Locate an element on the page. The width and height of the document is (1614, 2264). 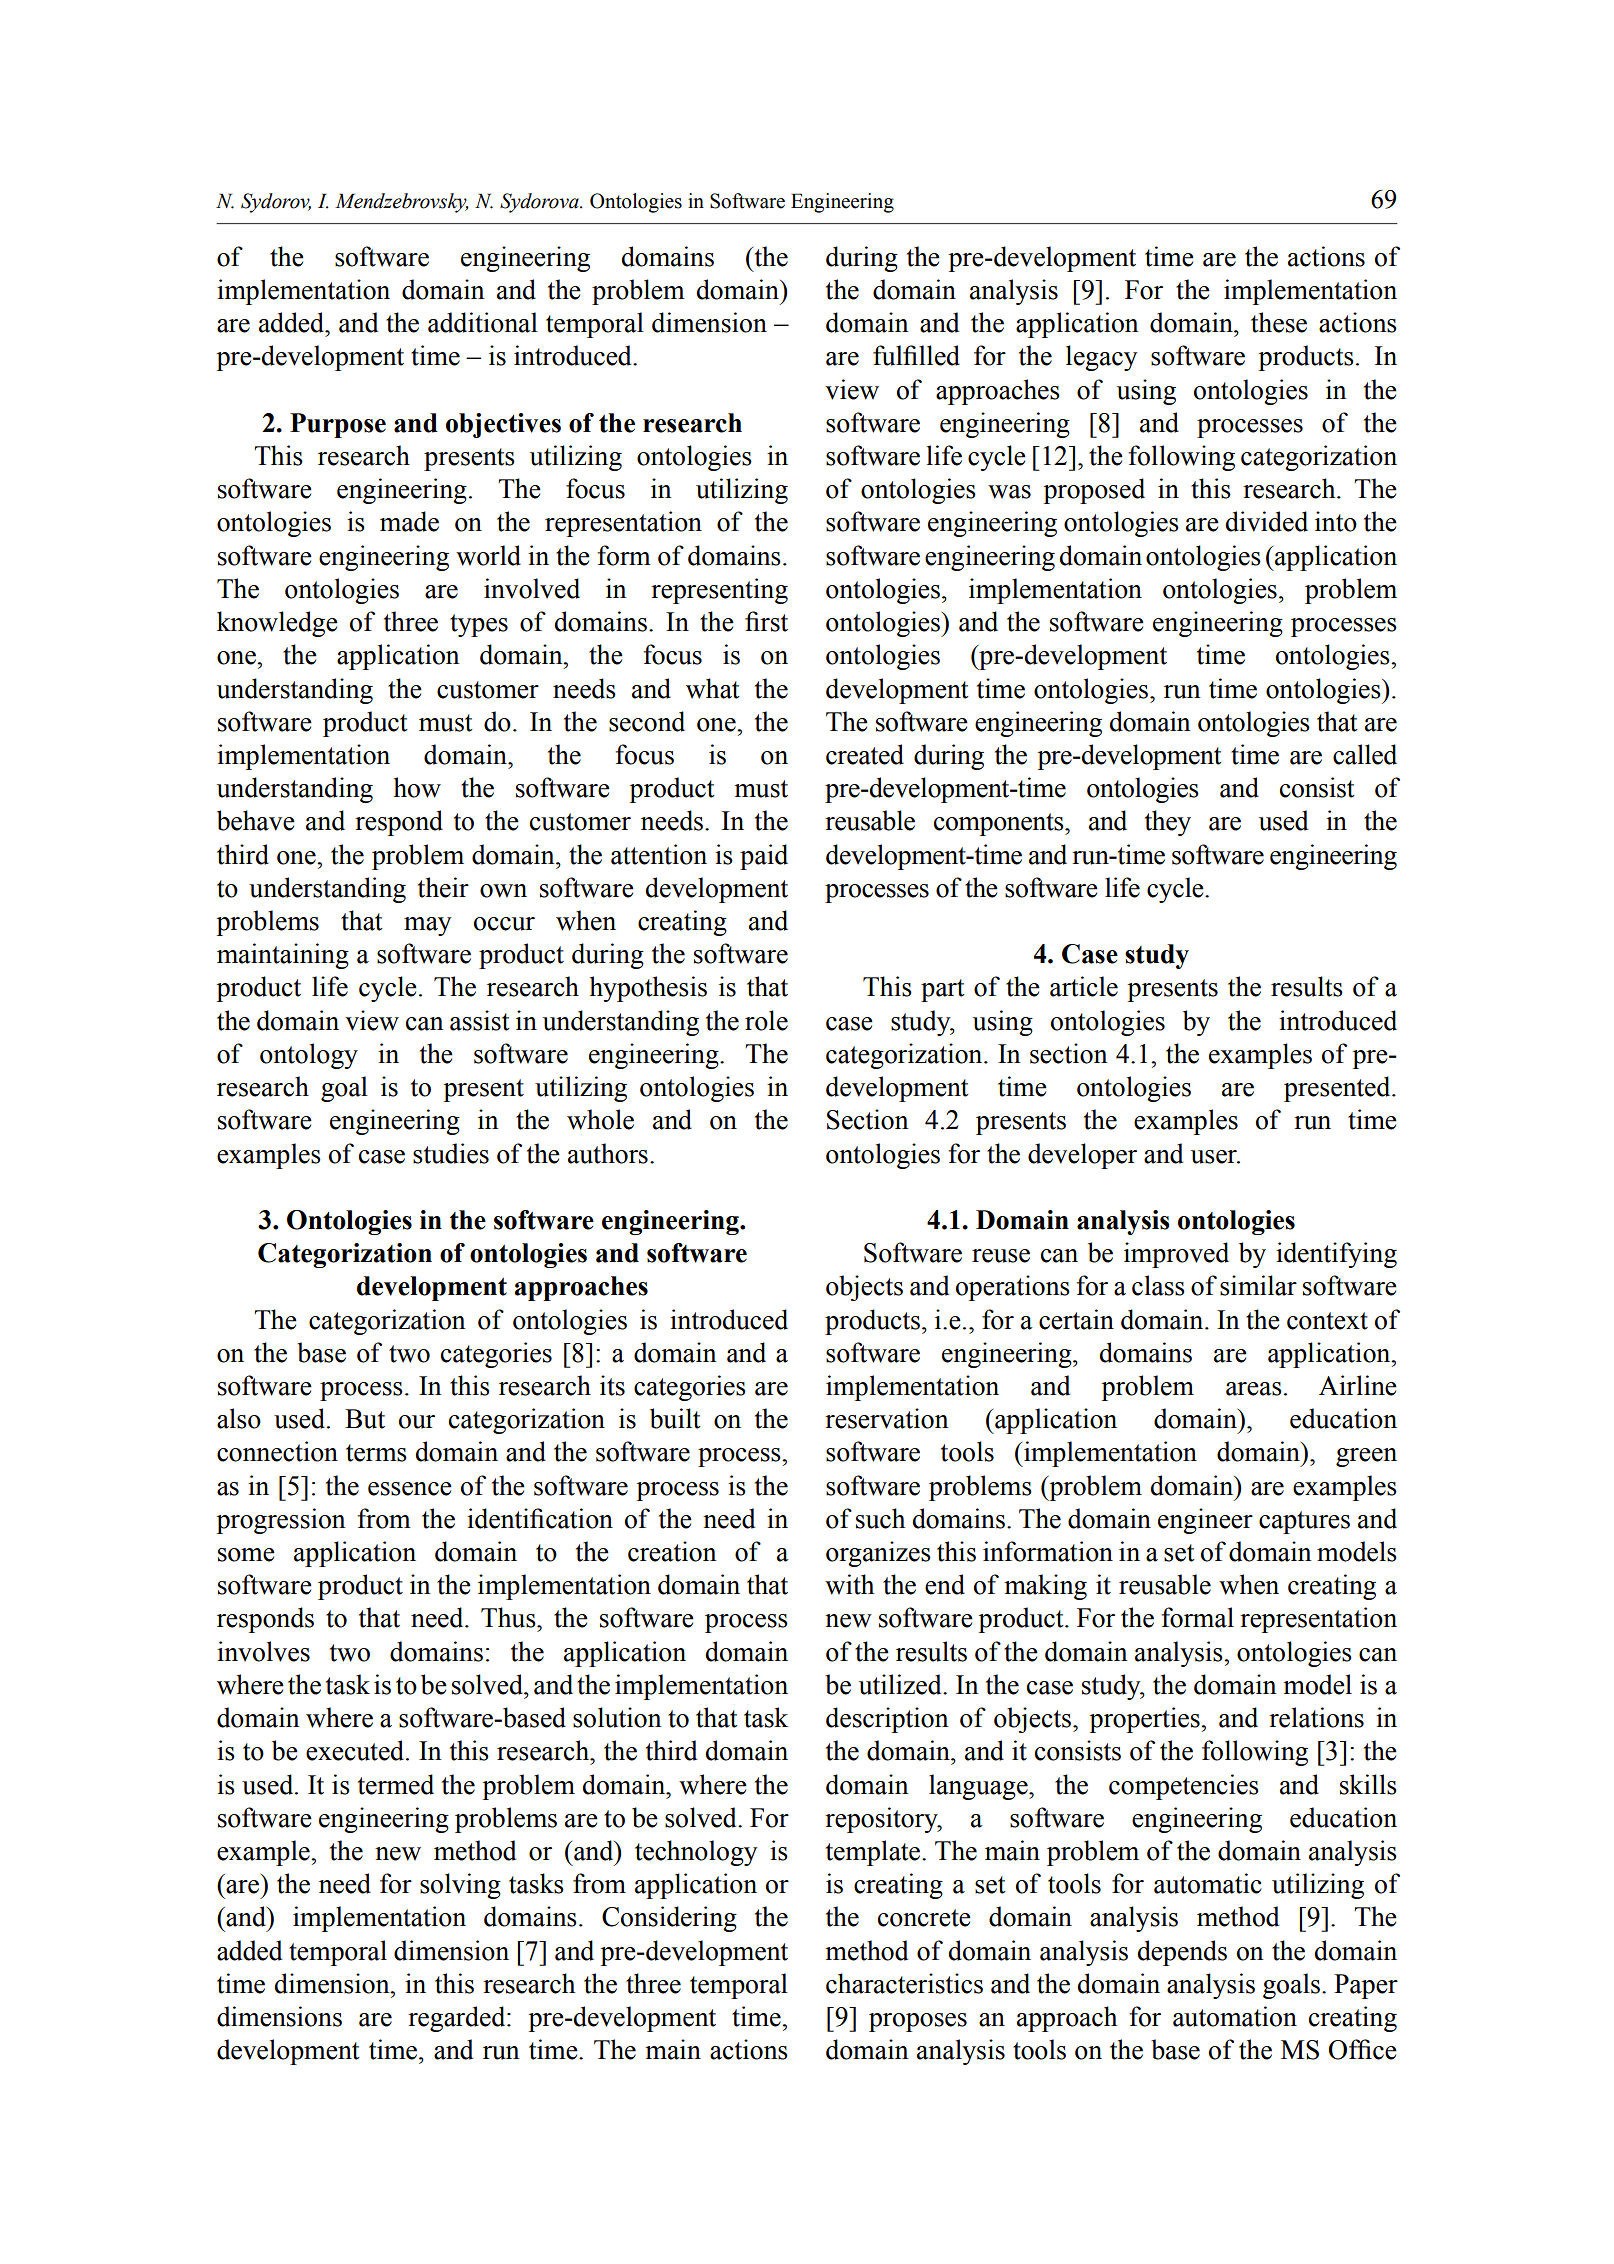
authors is located at coordinates (608, 1153).
